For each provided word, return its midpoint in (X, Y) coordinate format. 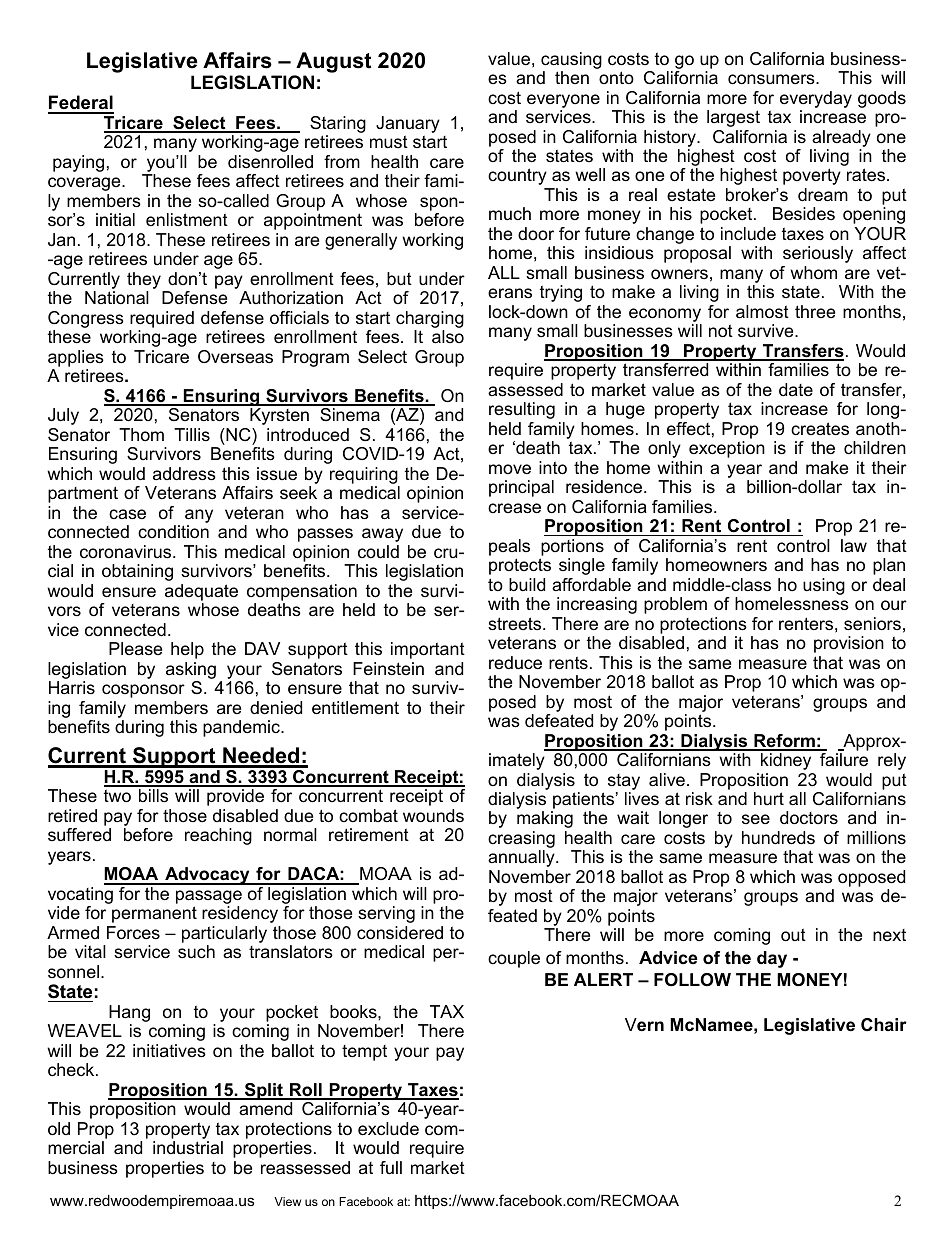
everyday (816, 99)
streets (516, 624)
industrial (188, 1148)
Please (135, 648)
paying (78, 163)
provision (849, 644)
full (391, 1167)
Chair (884, 1025)
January (408, 126)
